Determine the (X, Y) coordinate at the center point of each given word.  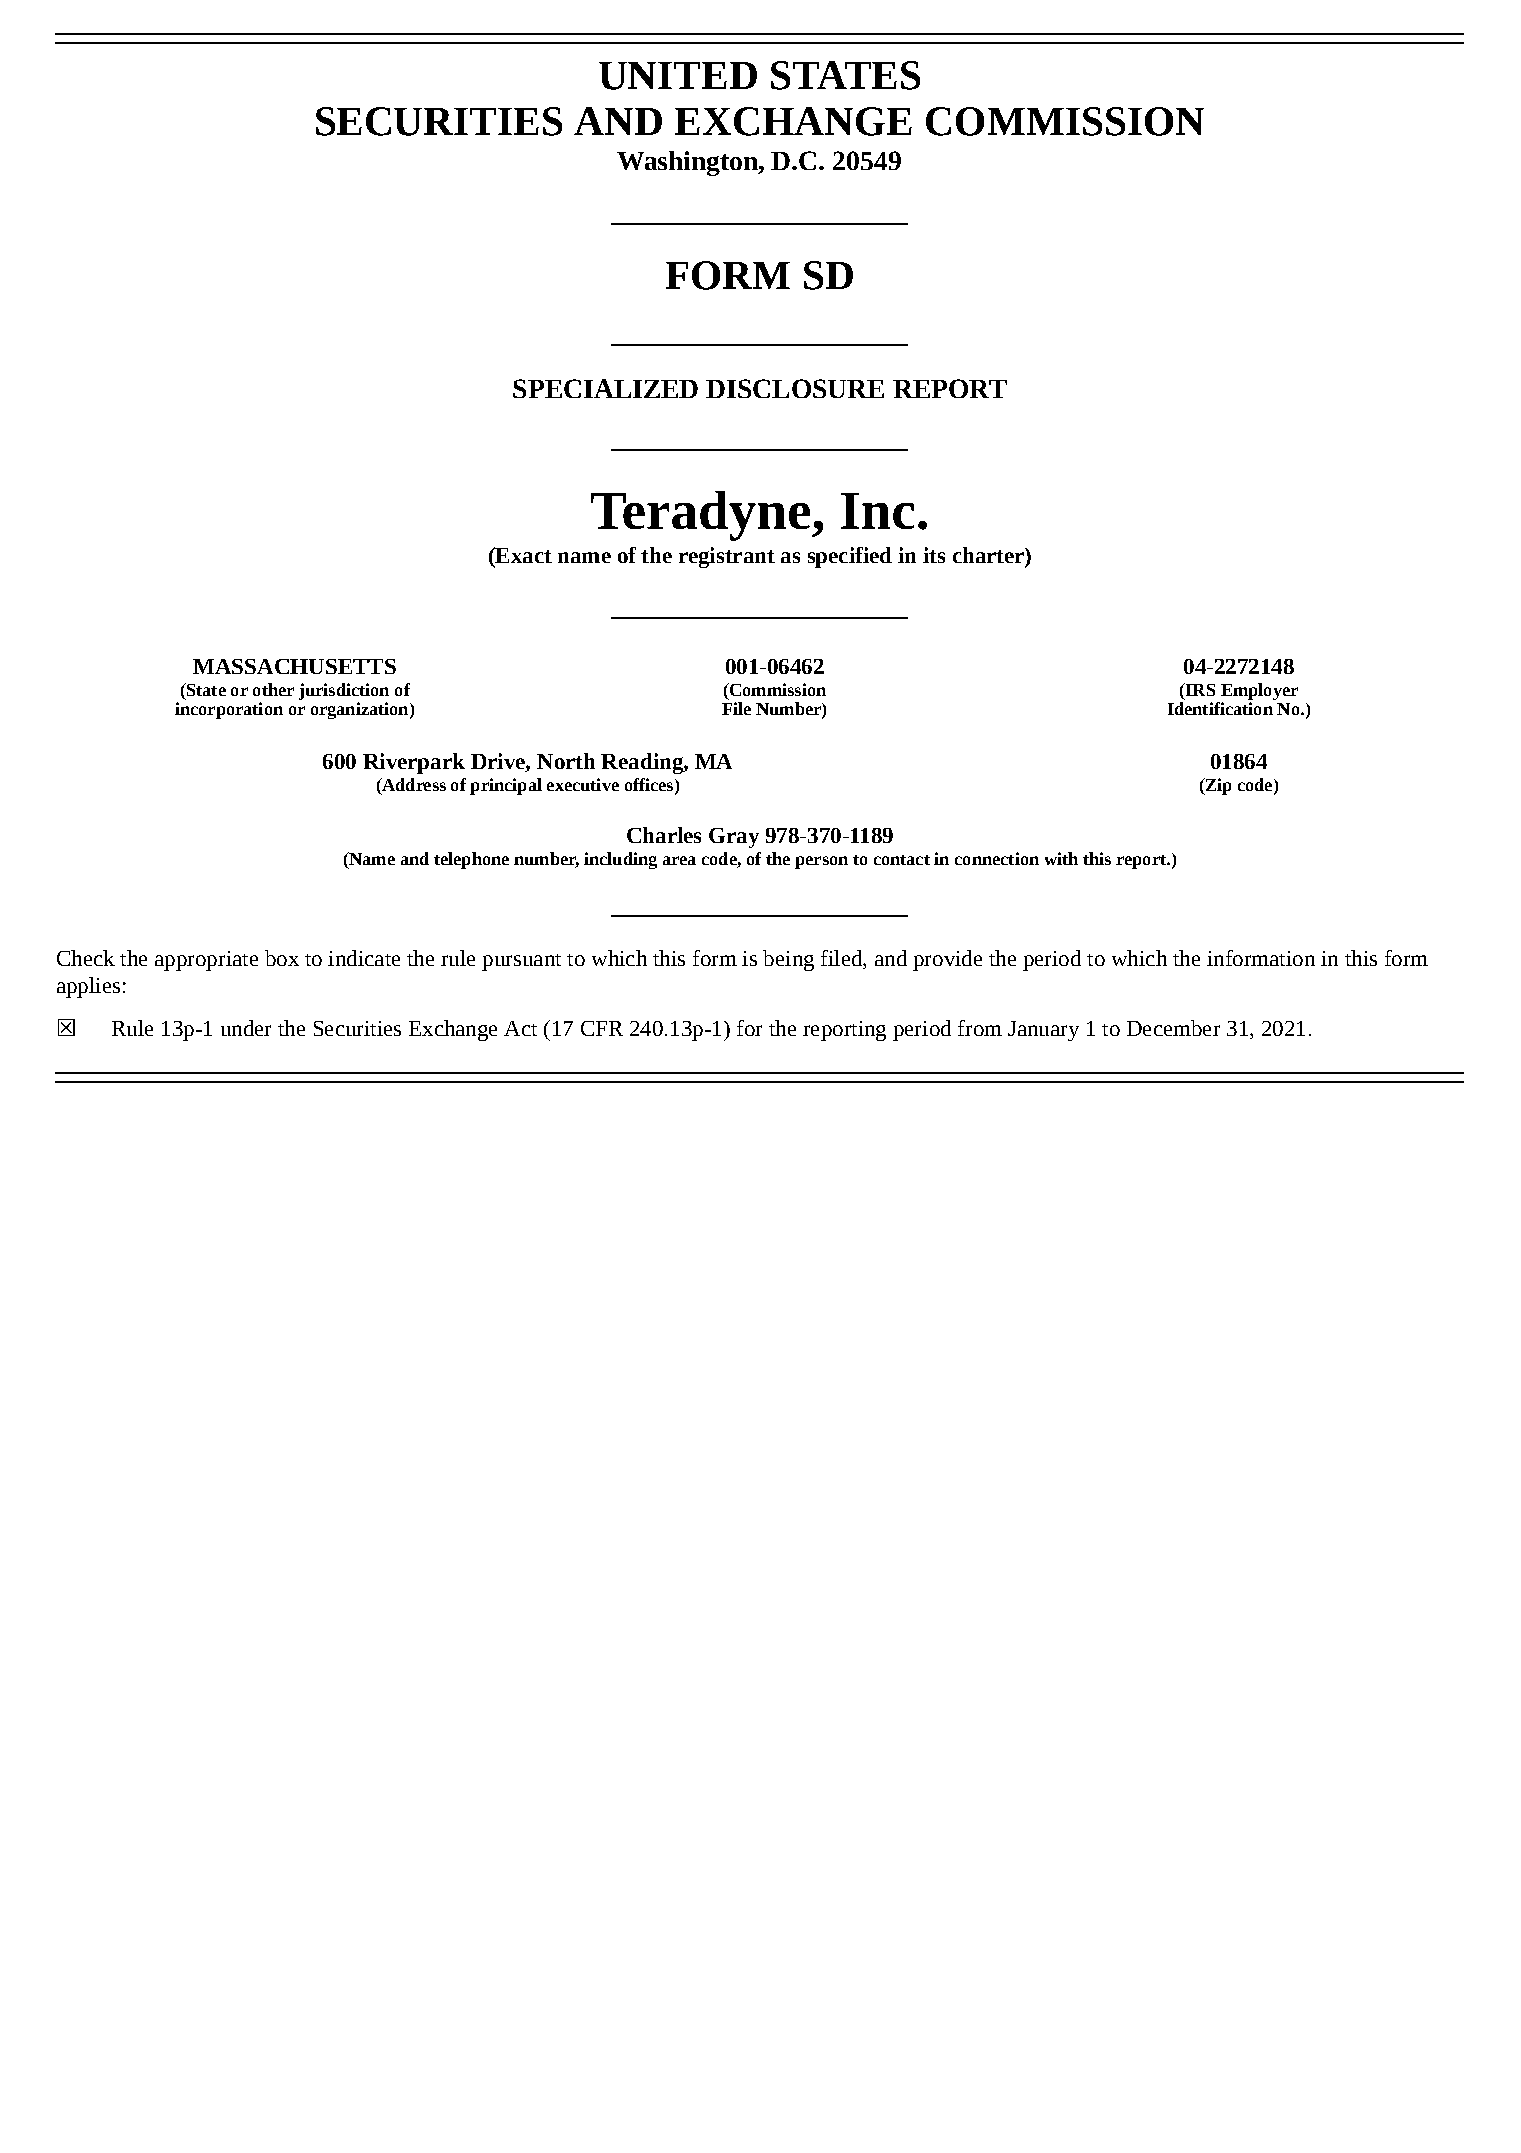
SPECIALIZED (605, 388)
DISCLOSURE (795, 388)
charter (989, 555)
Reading (643, 763)
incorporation (229, 710)
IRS (1199, 691)
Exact (522, 556)
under (246, 1028)
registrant (727, 557)
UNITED (678, 76)
